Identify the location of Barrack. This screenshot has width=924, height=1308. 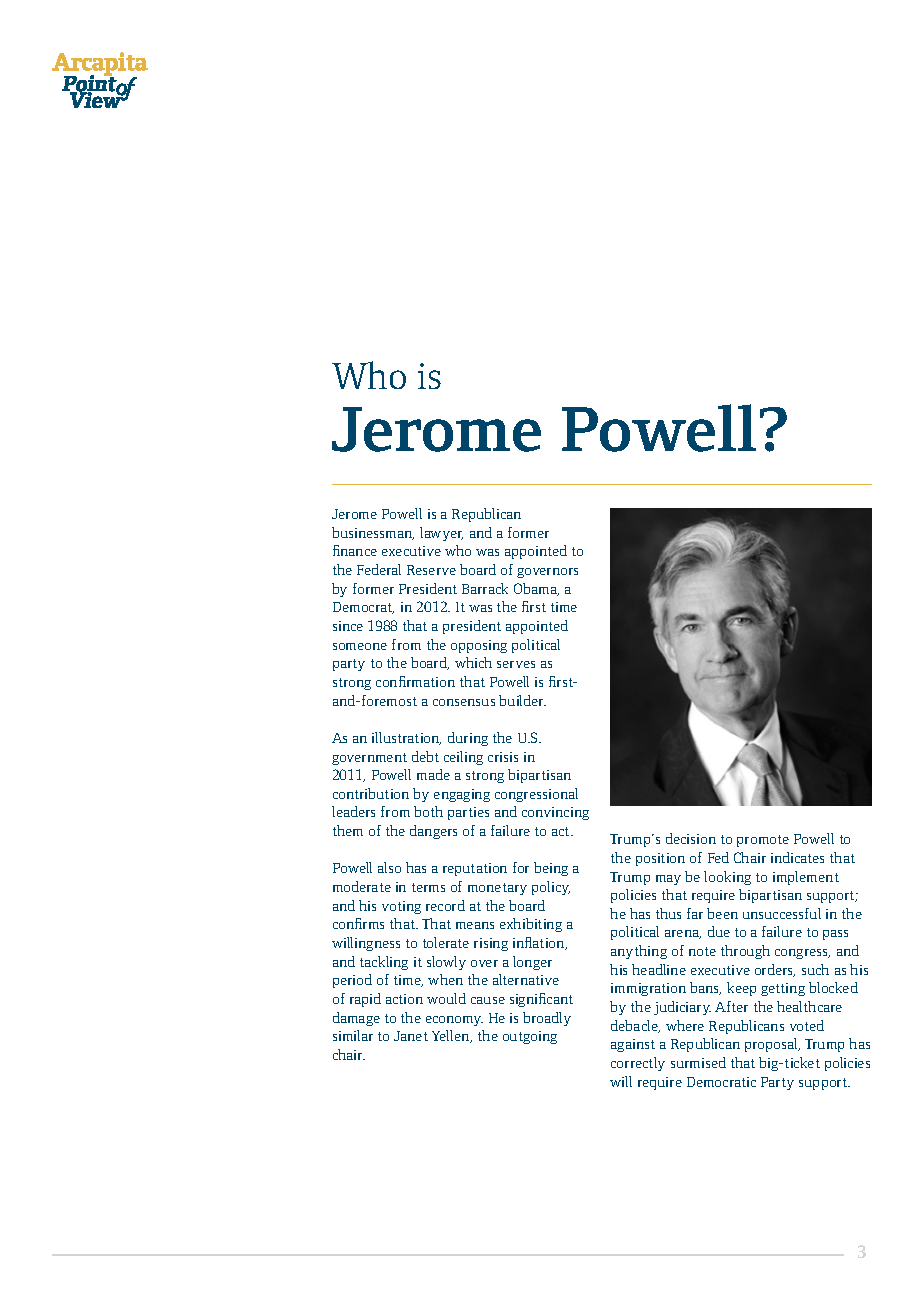
(485, 588).
